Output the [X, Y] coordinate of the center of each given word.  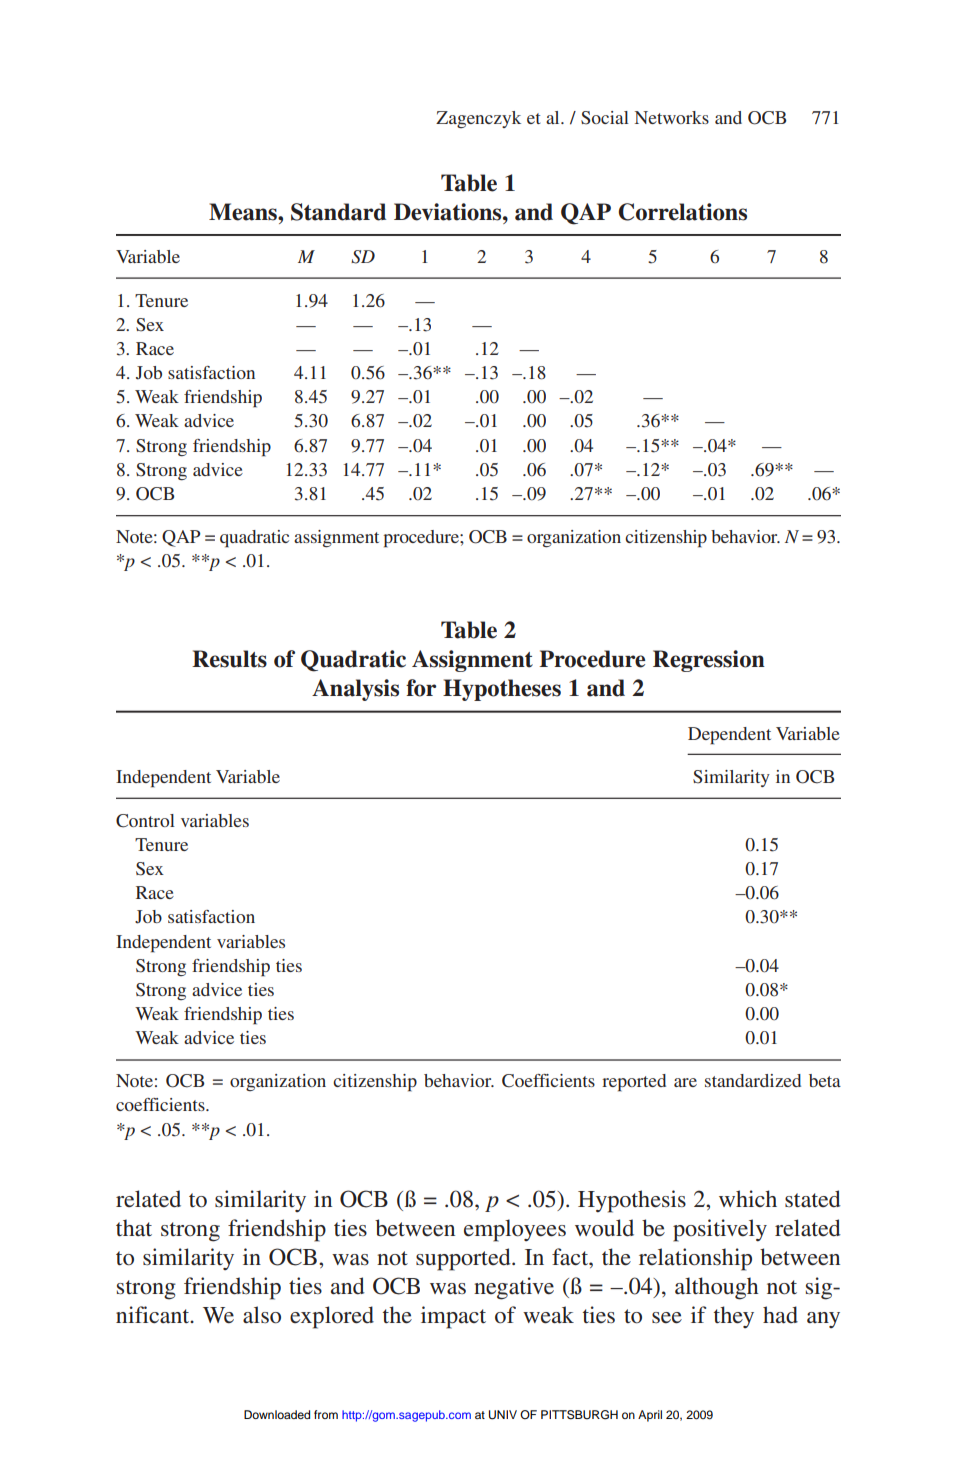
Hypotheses [502, 690]
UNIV [503, 1415]
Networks [672, 117]
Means [244, 212]
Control [145, 821]
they [734, 1317]
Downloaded [277, 1414]
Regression [709, 661]
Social [605, 118]
